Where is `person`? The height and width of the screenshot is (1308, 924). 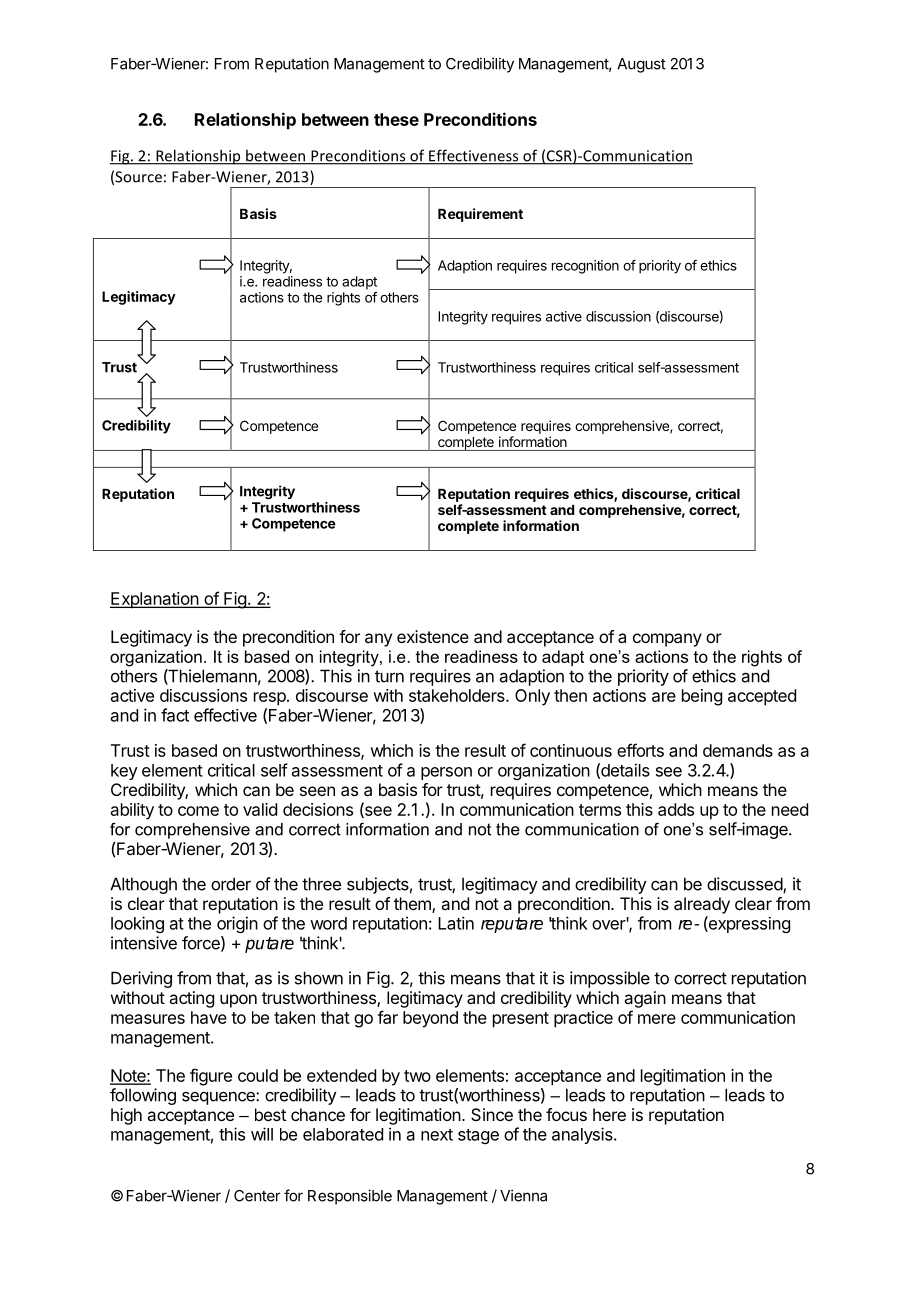
person is located at coordinates (446, 773).
